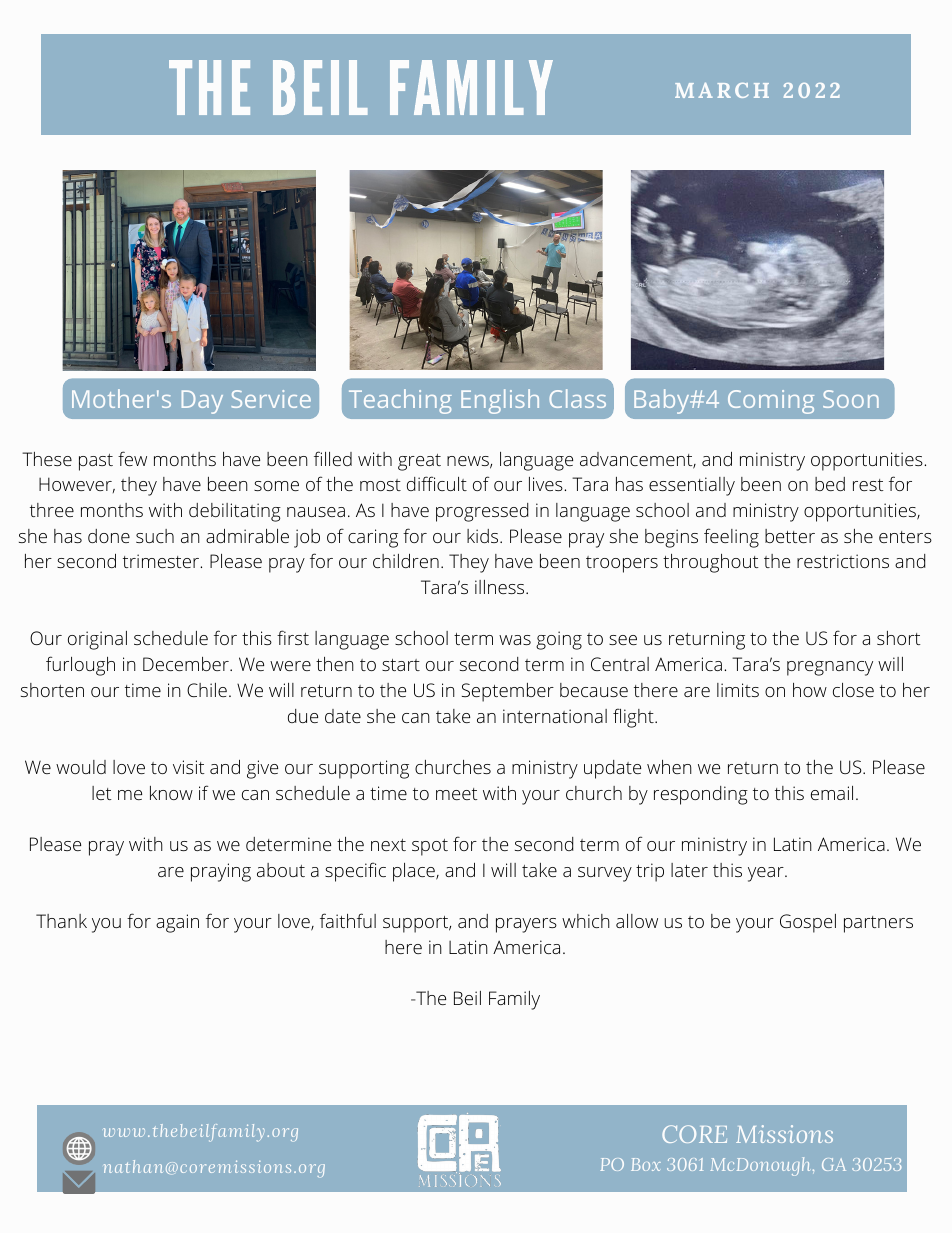 The width and height of the screenshot is (952, 1233). What do you see at coordinates (177, 923) in the screenshot?
I see `again` at bounding box center [177, 923].
